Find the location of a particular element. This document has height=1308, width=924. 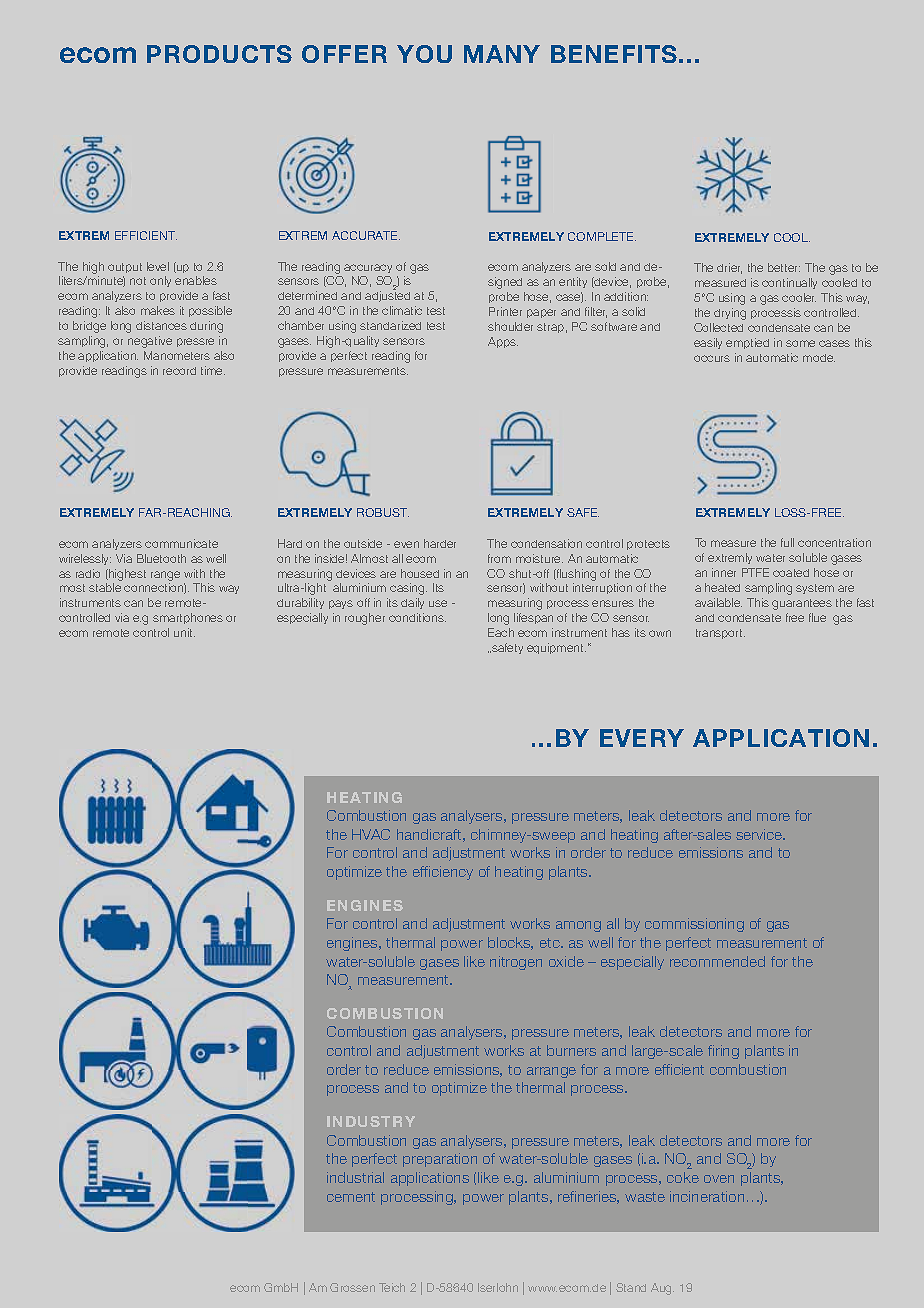

YOU is located at coordinates (424, 54).
